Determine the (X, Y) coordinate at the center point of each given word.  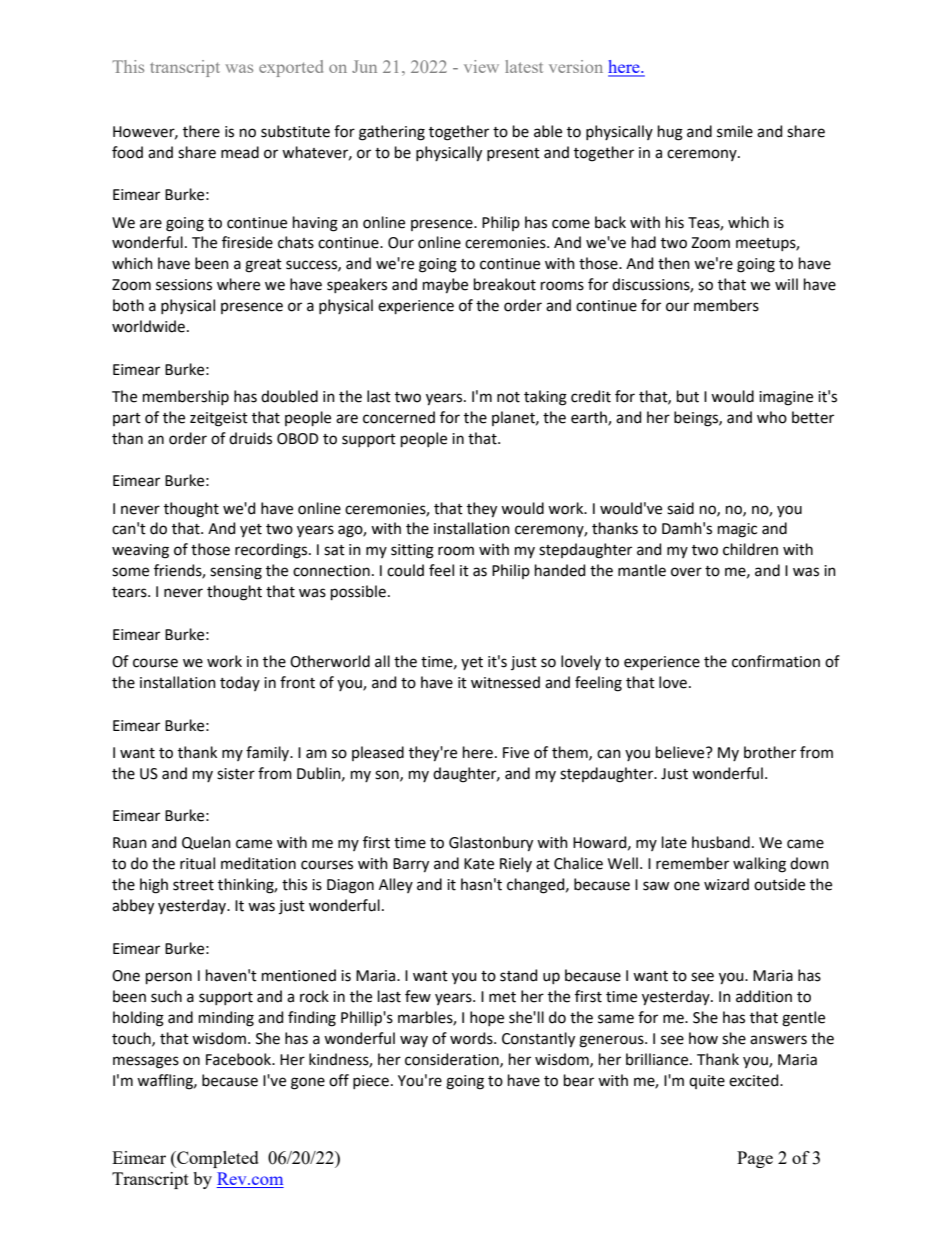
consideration (453, 1060)
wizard (726, 884)
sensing (236, 572)
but (688, 396)
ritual (197, 863)
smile (735, 131)
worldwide (148, 326)
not (508, 397)
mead (240, 152)
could (405, 570)
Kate (479, 864)
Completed (217, 1159)
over (686, 572)
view (481, 66)
